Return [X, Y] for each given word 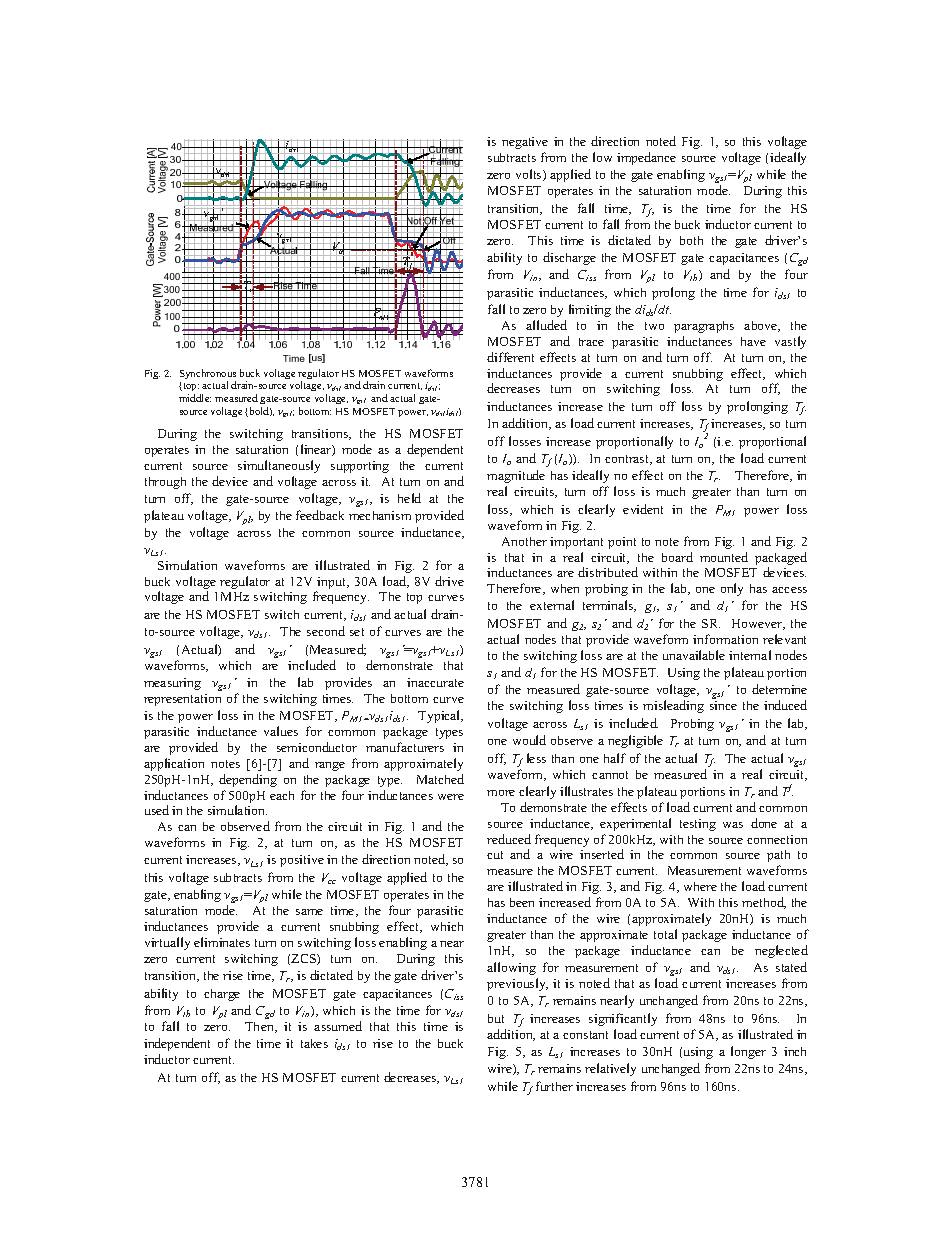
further [554, 1086]
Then [260, 1027]
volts [530, 175]
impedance [646, 158]
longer [748, 1052]
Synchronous [208, 375]
